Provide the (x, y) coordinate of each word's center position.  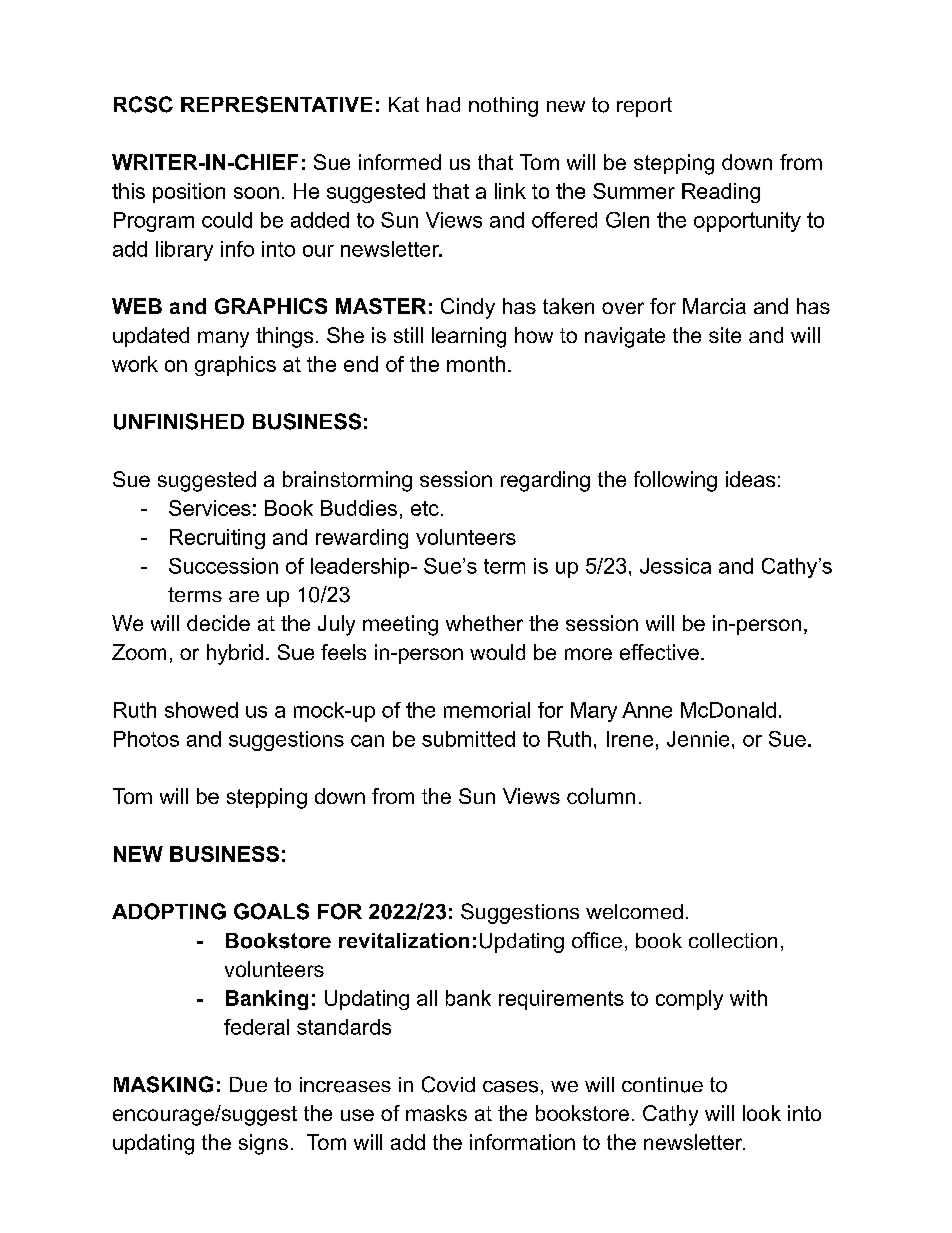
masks (436, 1113)
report (644, 107)
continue (662, 1085)
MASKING (163, 1084)
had (443, 104)
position (189, 193)
